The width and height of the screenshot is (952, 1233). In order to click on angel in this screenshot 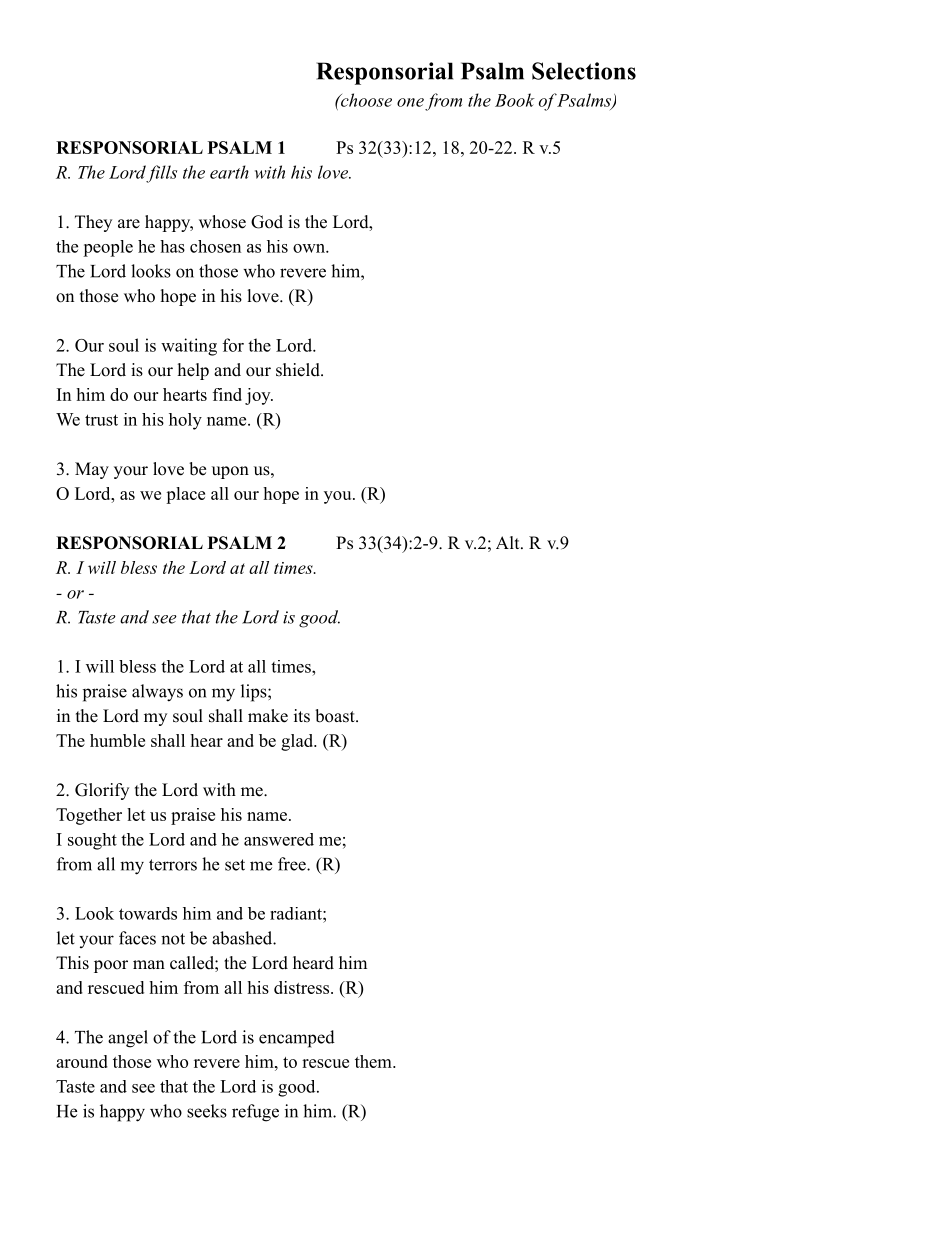, I will do `click(128, 1039)`.
